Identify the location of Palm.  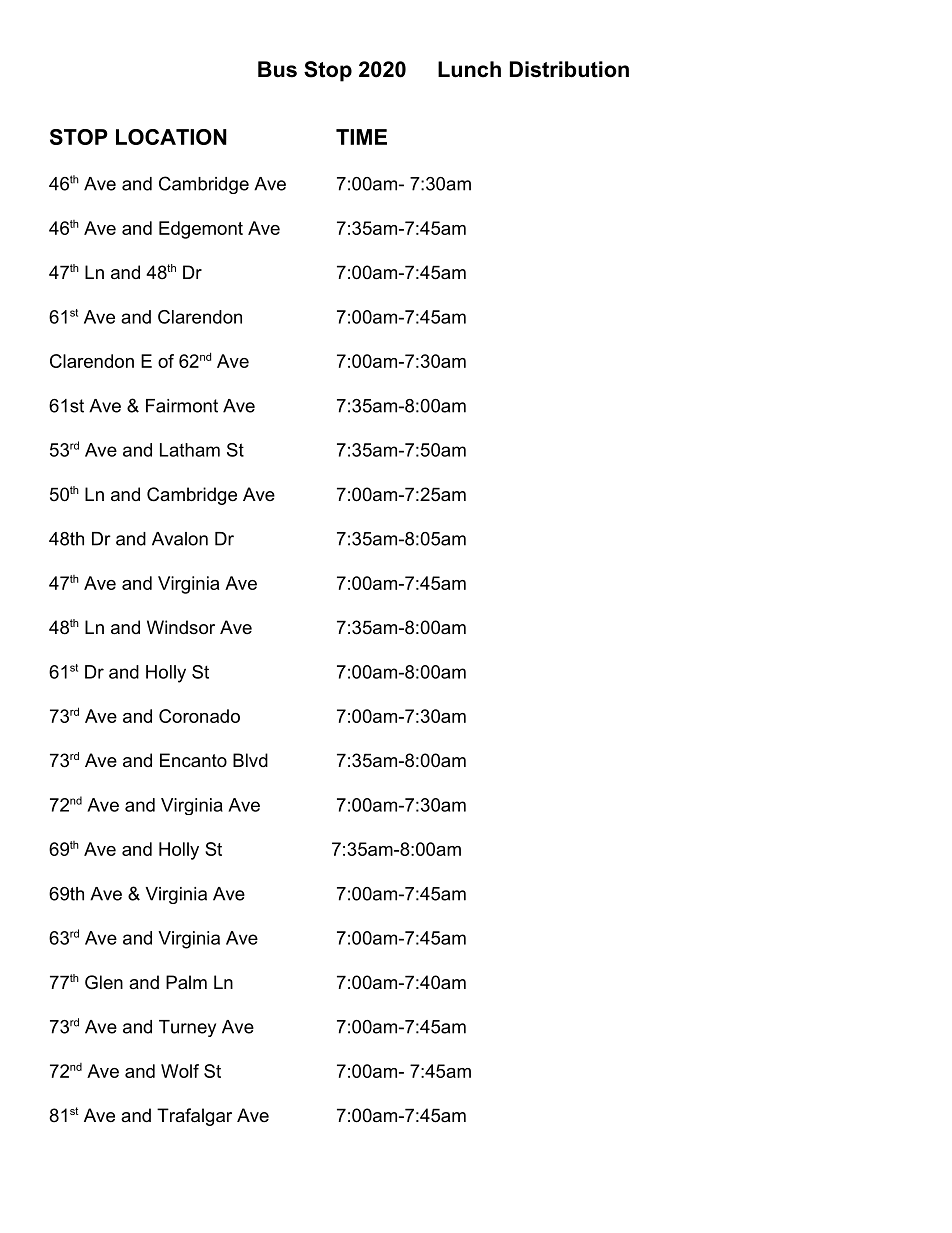
(186, 982).
